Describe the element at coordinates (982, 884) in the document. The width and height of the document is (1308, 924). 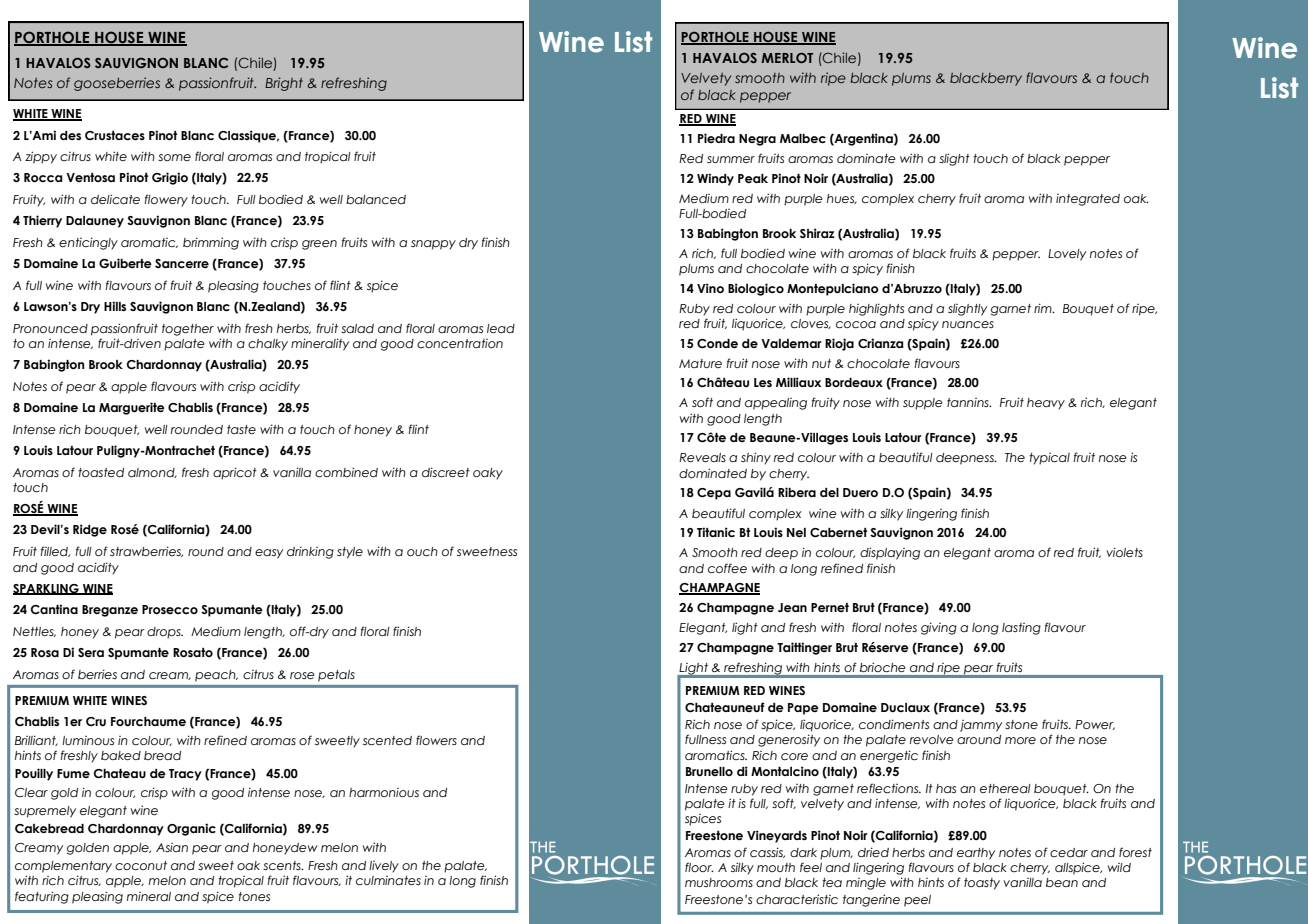
I see `toasty` at that location.
